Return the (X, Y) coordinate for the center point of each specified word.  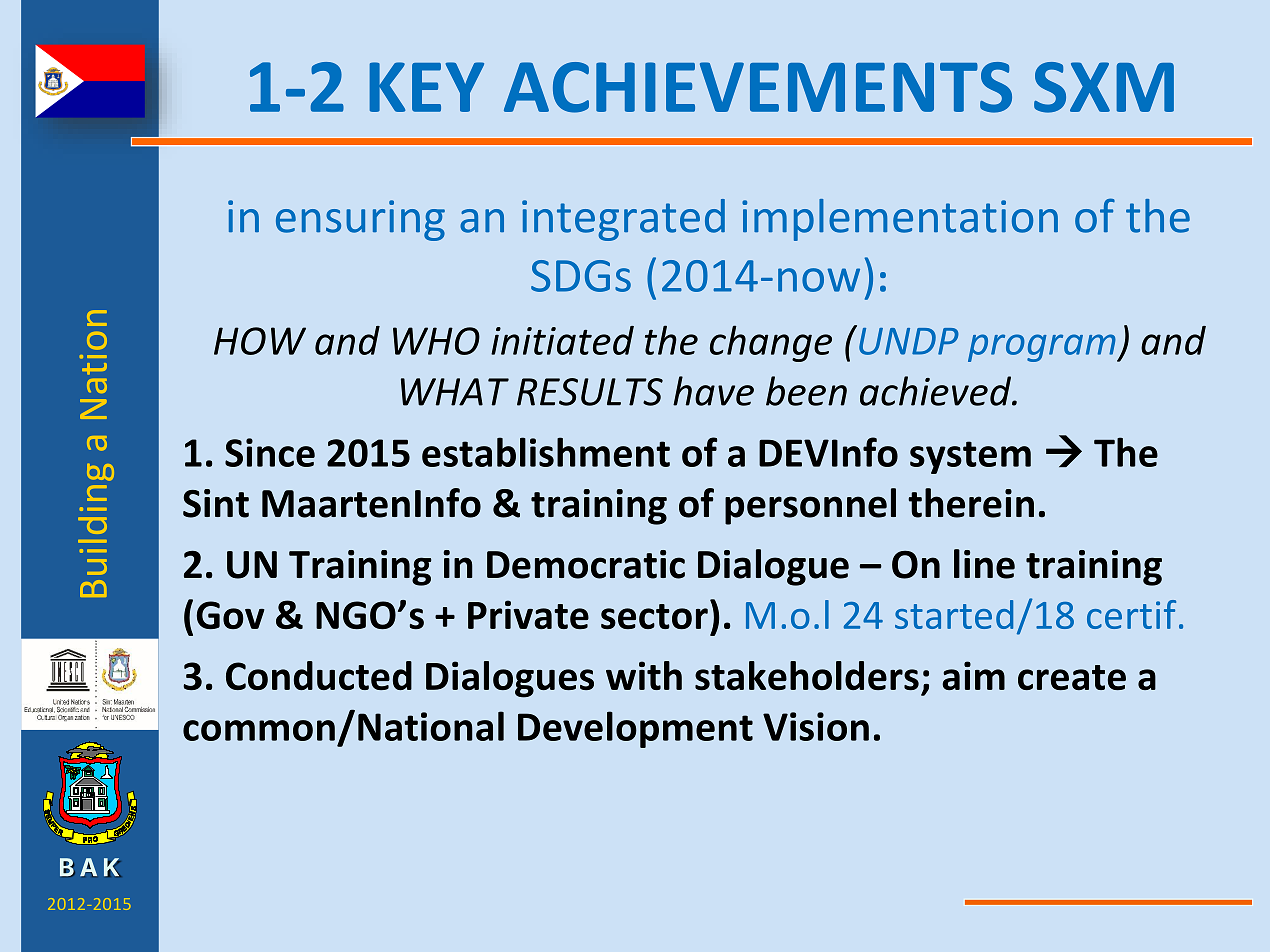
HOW (260, 341)
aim (973, 675)
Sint (216, 503)
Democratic (586, 564)
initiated (562, 340)
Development (635, 729)
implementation (900, 220)
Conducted (319, 675)
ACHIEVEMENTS (758, 87)
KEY (426, 87)
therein (971, 503)
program (1043, 348)
